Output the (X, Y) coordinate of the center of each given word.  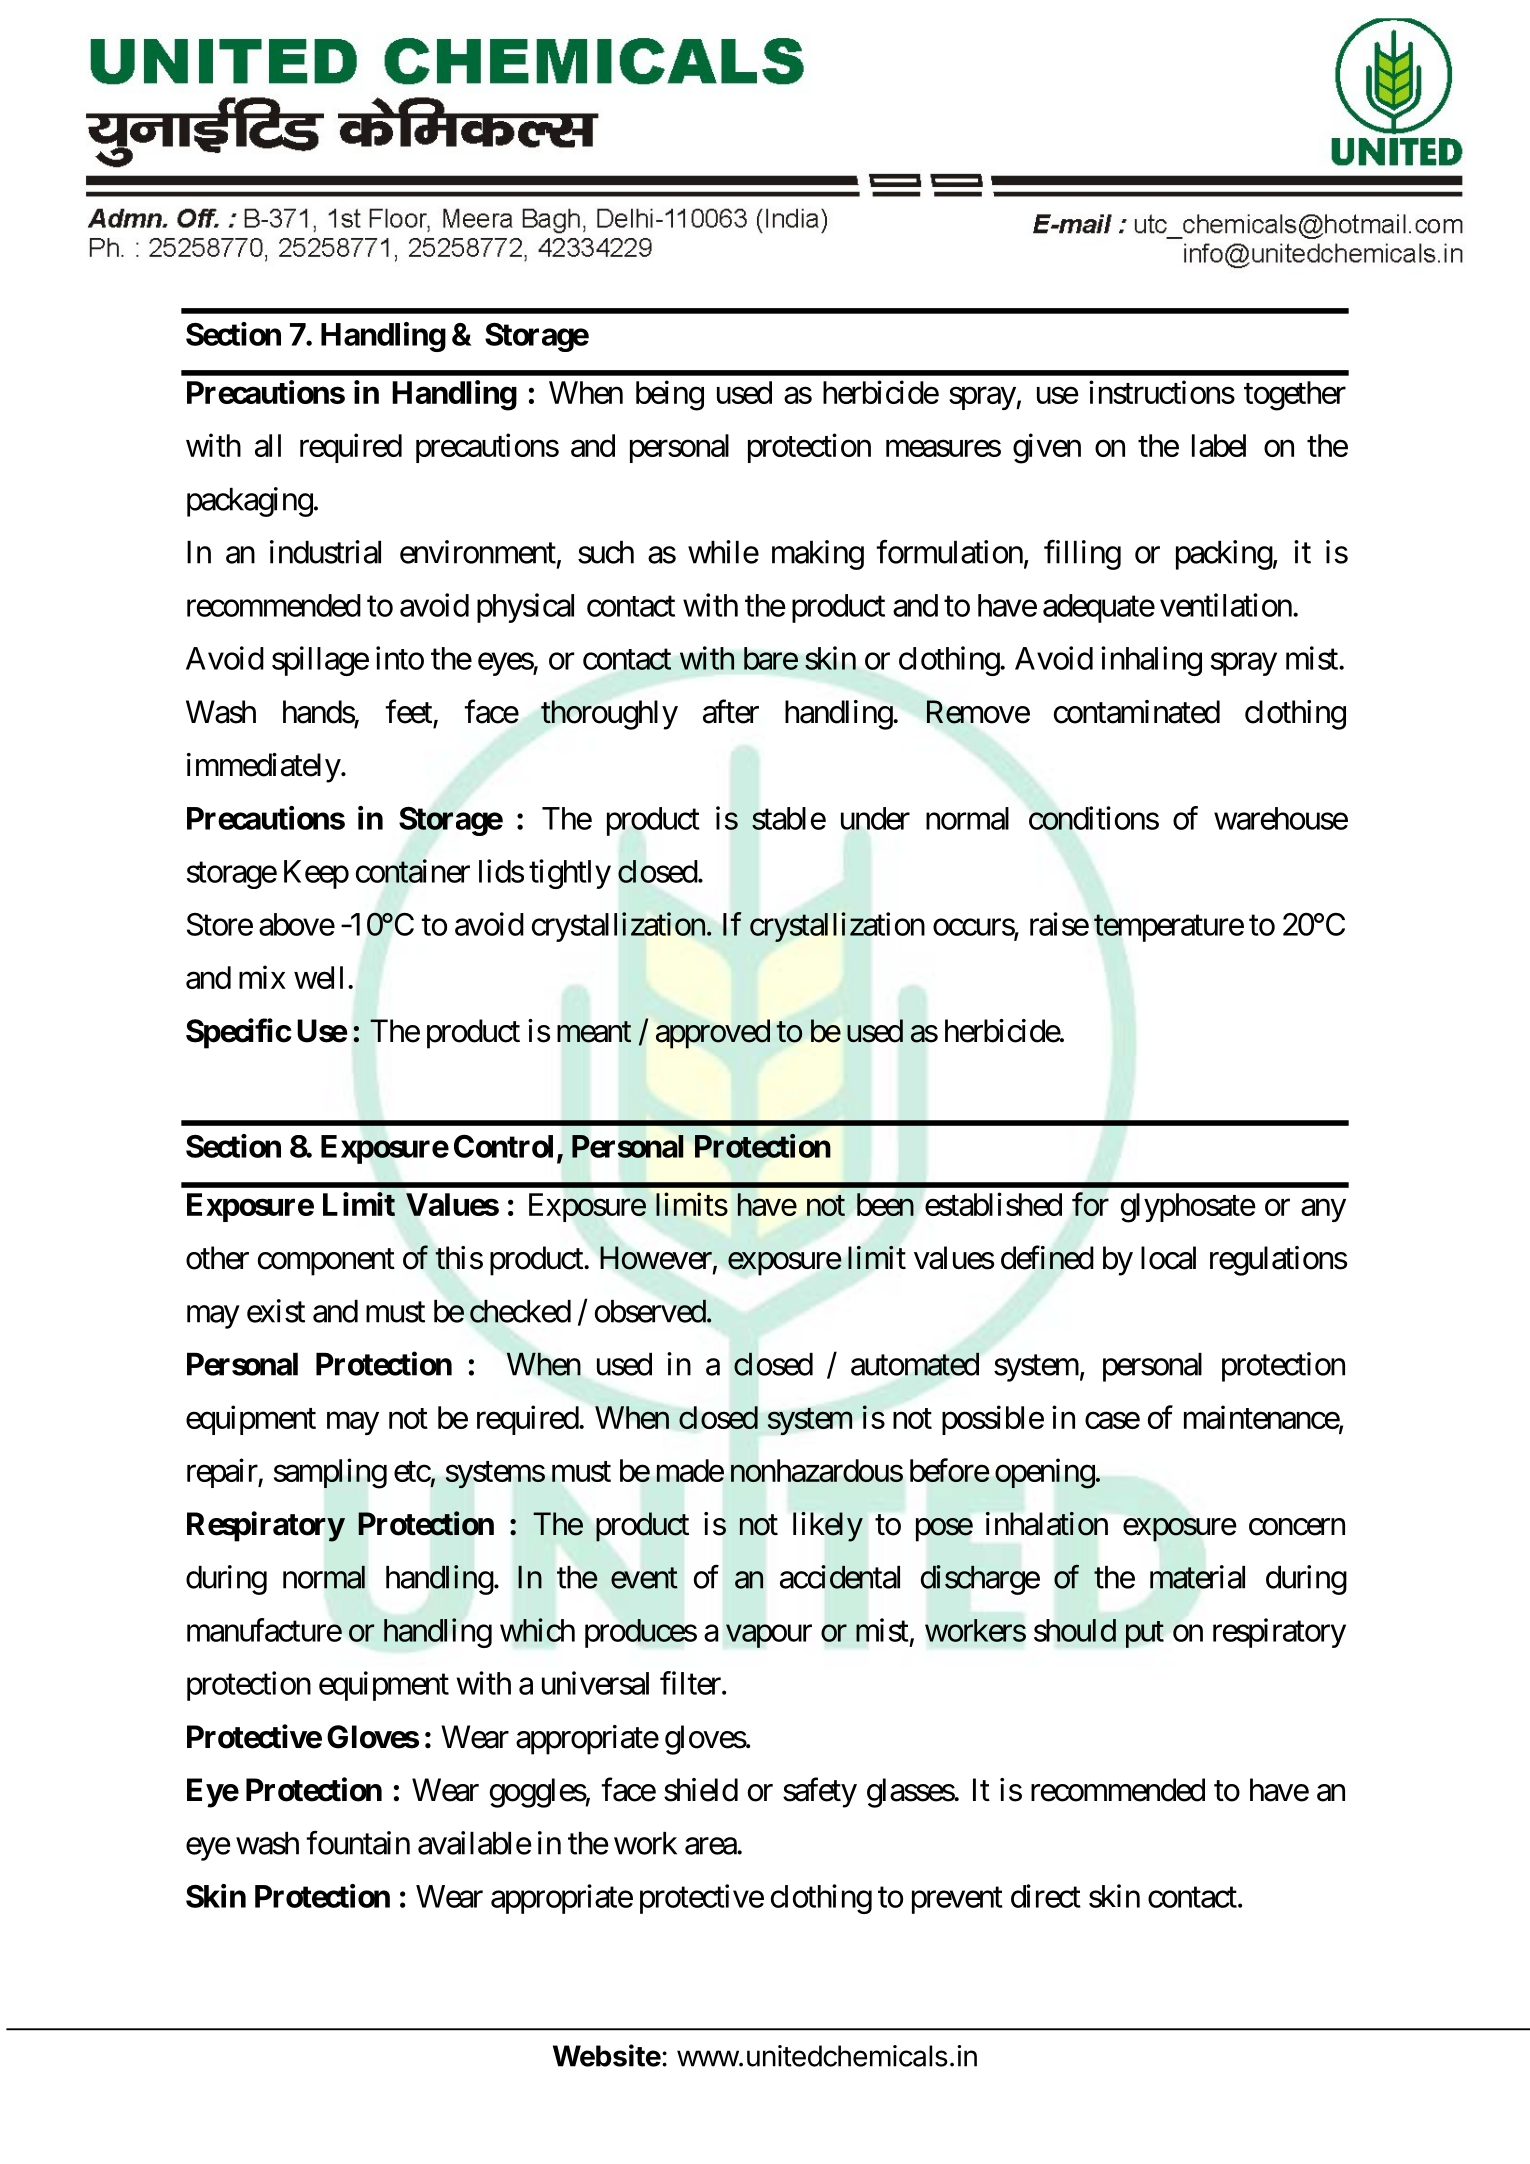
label (1219, 445)
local (1168, 1258)
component (326, 1262)
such (606, 552)
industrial (325, 552)
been (885, 1204)
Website (607, 2055)
